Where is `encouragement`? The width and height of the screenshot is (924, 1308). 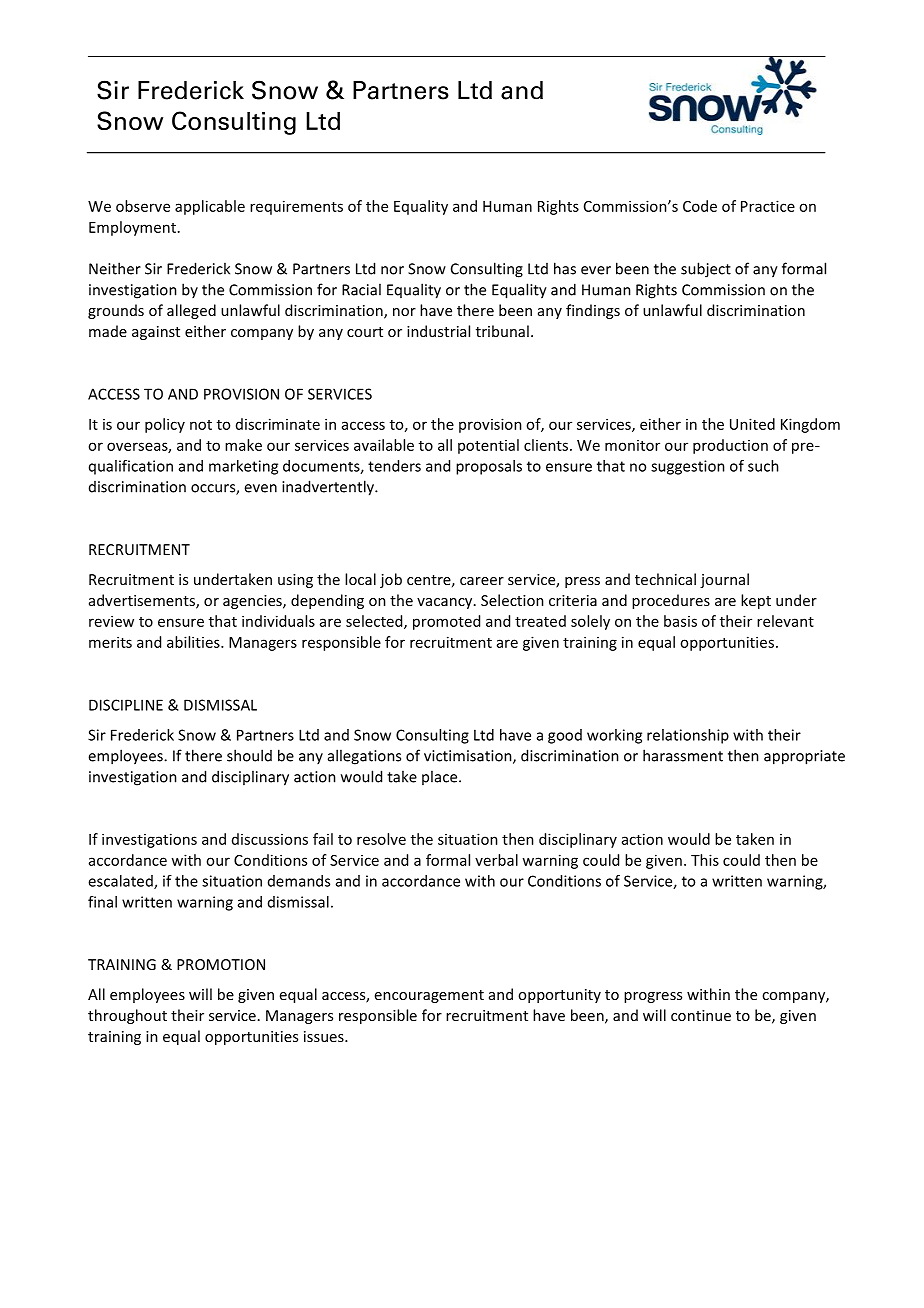 encouragement is located at coordinates (429, 996).
